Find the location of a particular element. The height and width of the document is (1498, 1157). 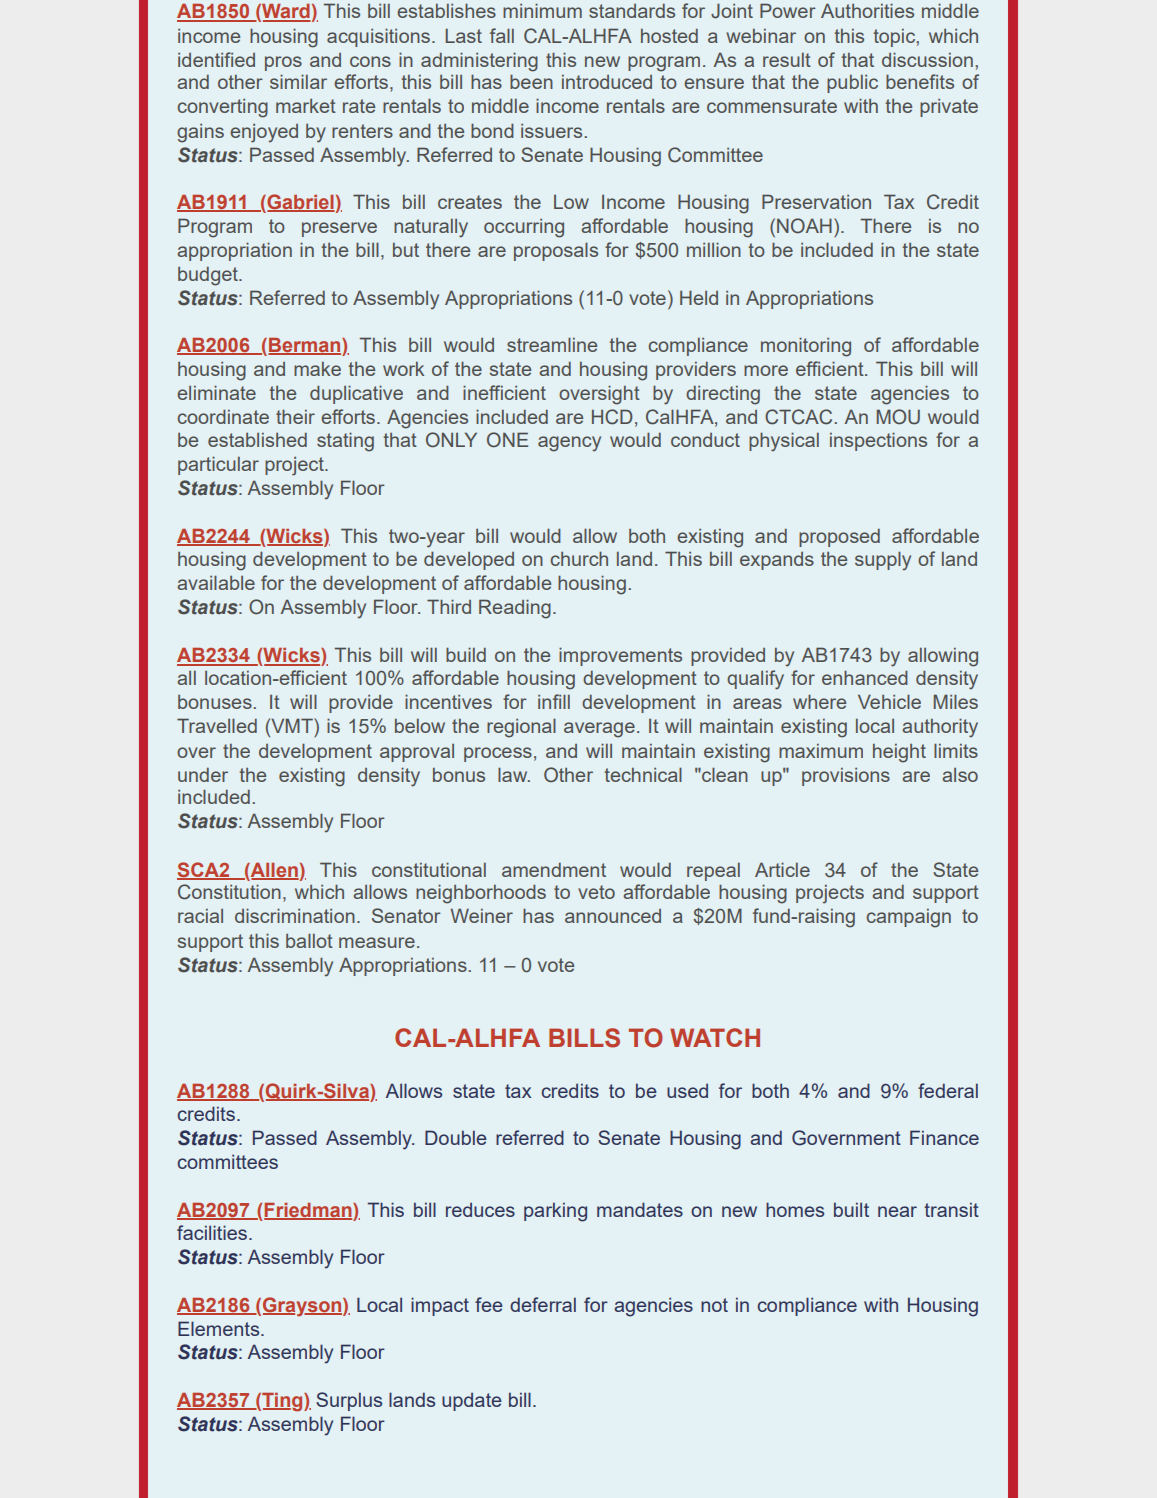

infill is located at coordinates (554, 701).
